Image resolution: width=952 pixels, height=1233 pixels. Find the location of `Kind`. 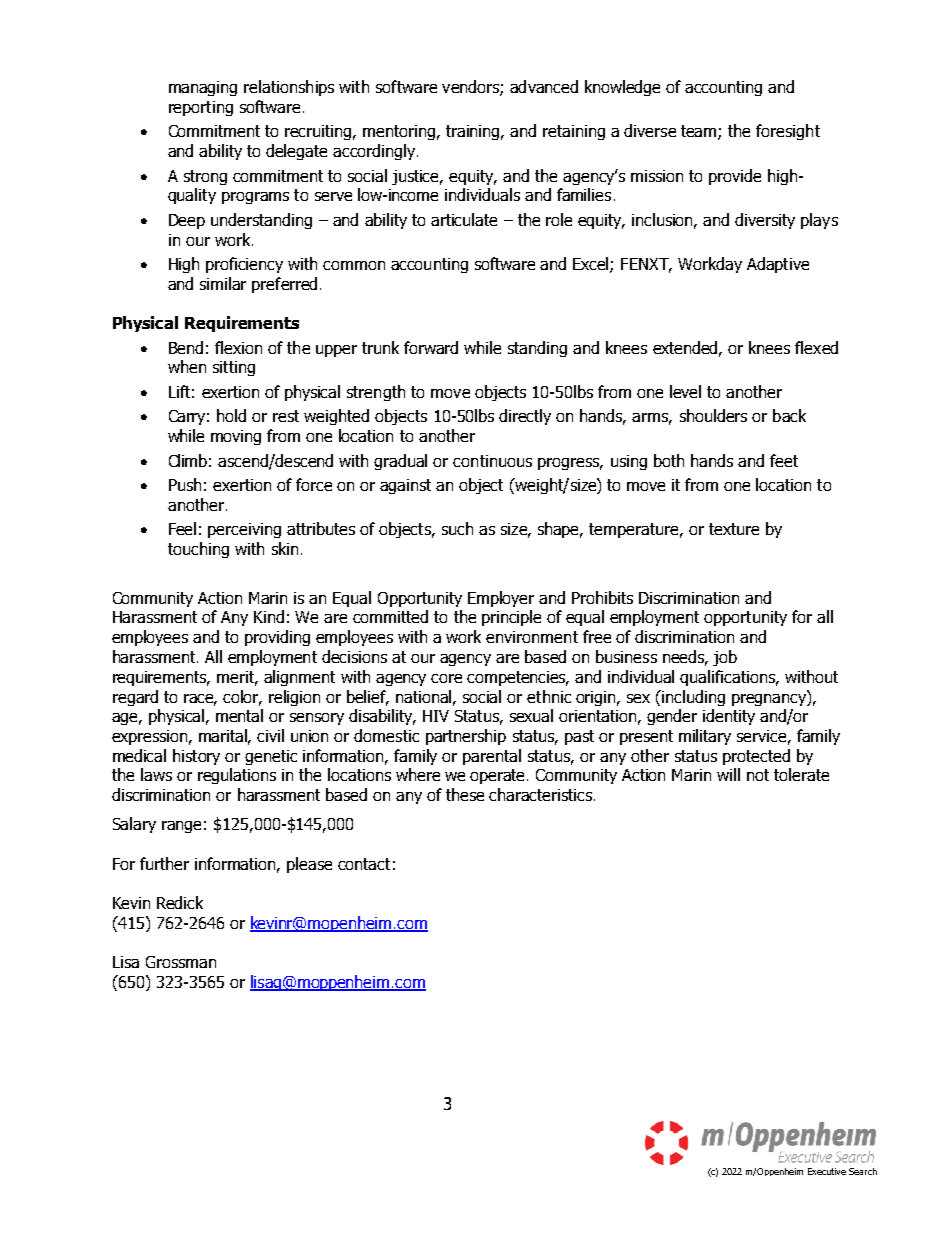

Kind is located at coordinates (269, 616).
